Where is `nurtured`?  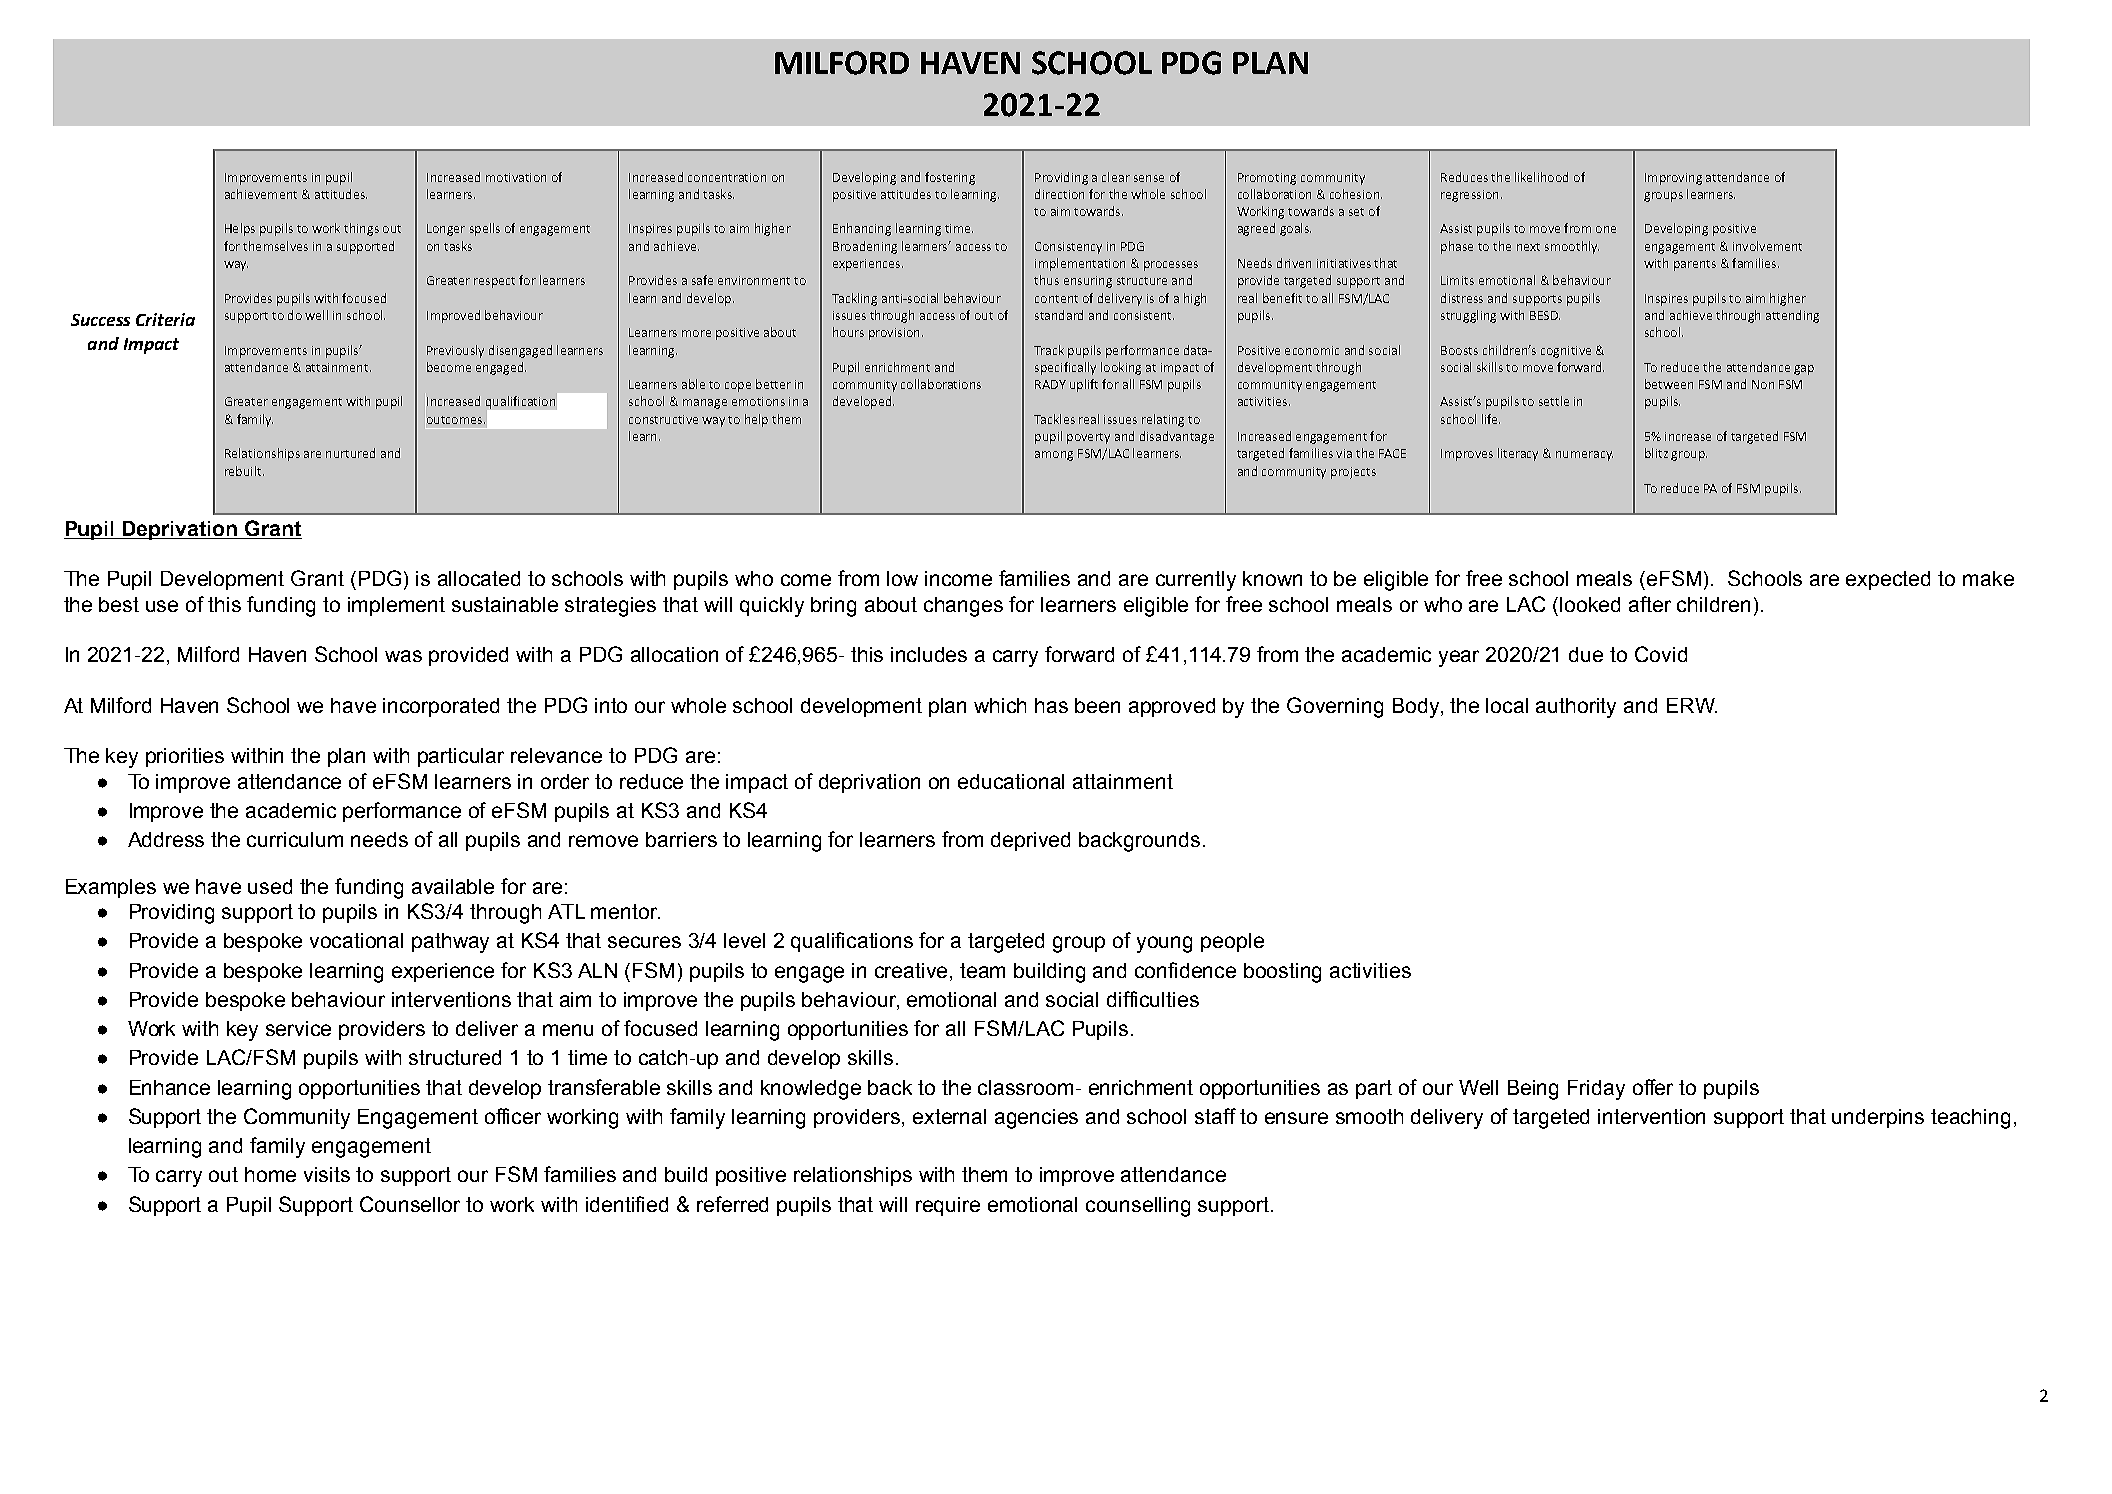
nurtured is located at coordinates (350, 453).
